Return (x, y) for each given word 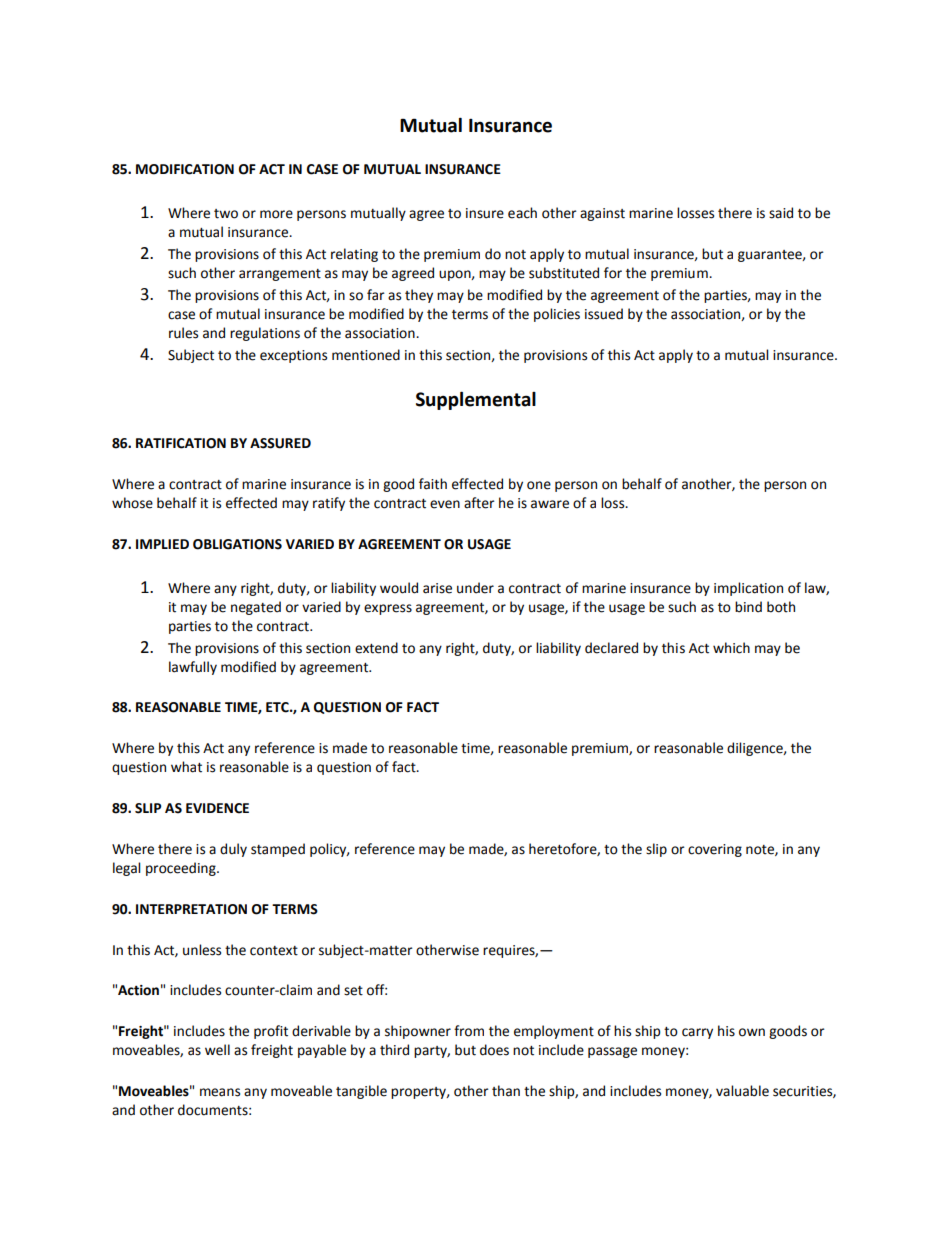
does (494, 1050)
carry (697, 1033)
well (217, 1050)
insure (485, 213)
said (781, 213)
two (226, 214)
